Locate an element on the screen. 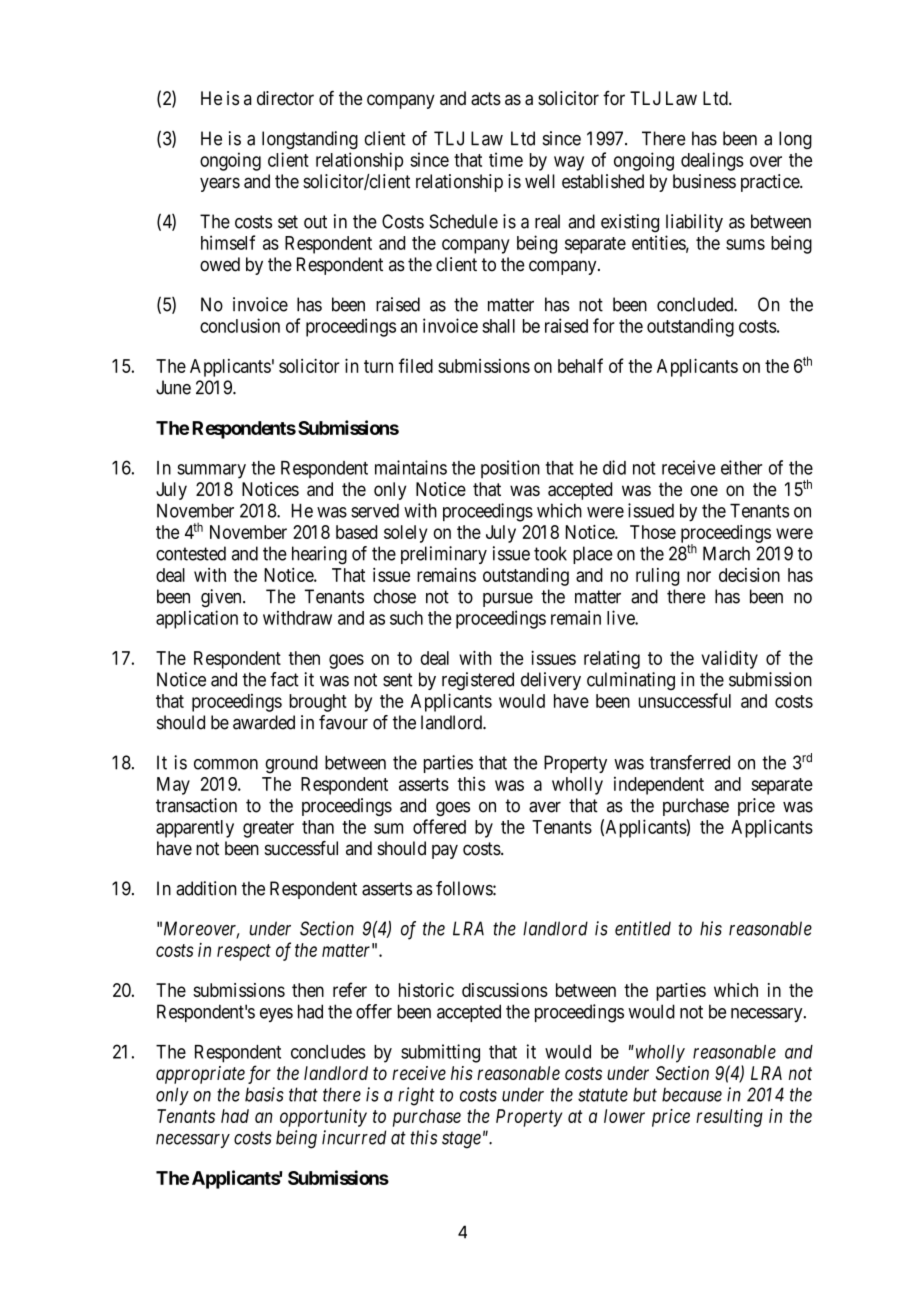 Image resolution: width=924 pixels, height=1309 pixels. stage is located at coordinates (461, 1140).
